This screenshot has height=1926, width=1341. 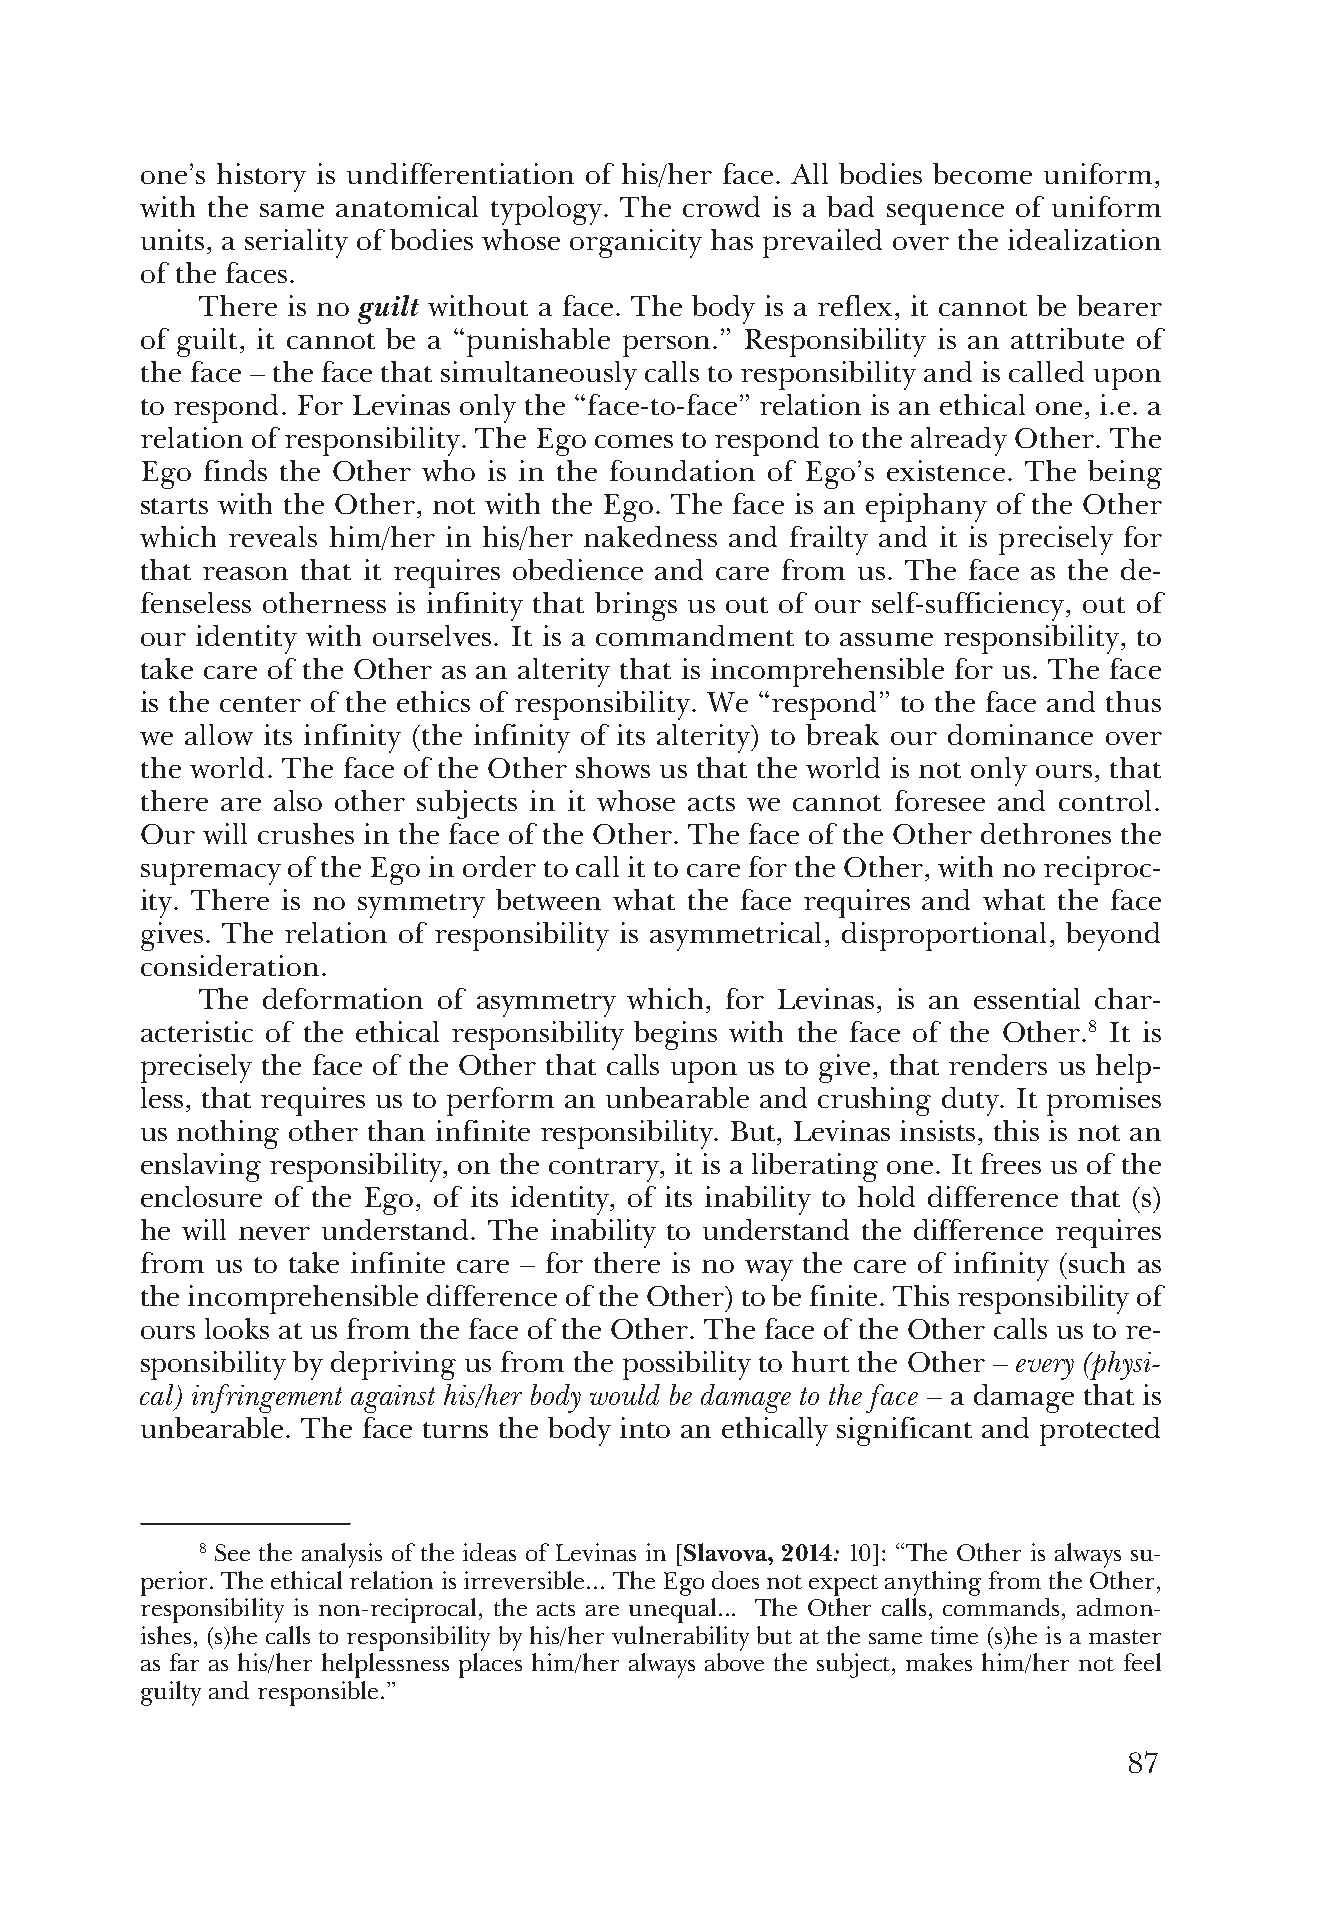 What do you see at coordinates (1084, 239) in the screenshot?
I see `idealization` at bounding box center [1084, 239].
